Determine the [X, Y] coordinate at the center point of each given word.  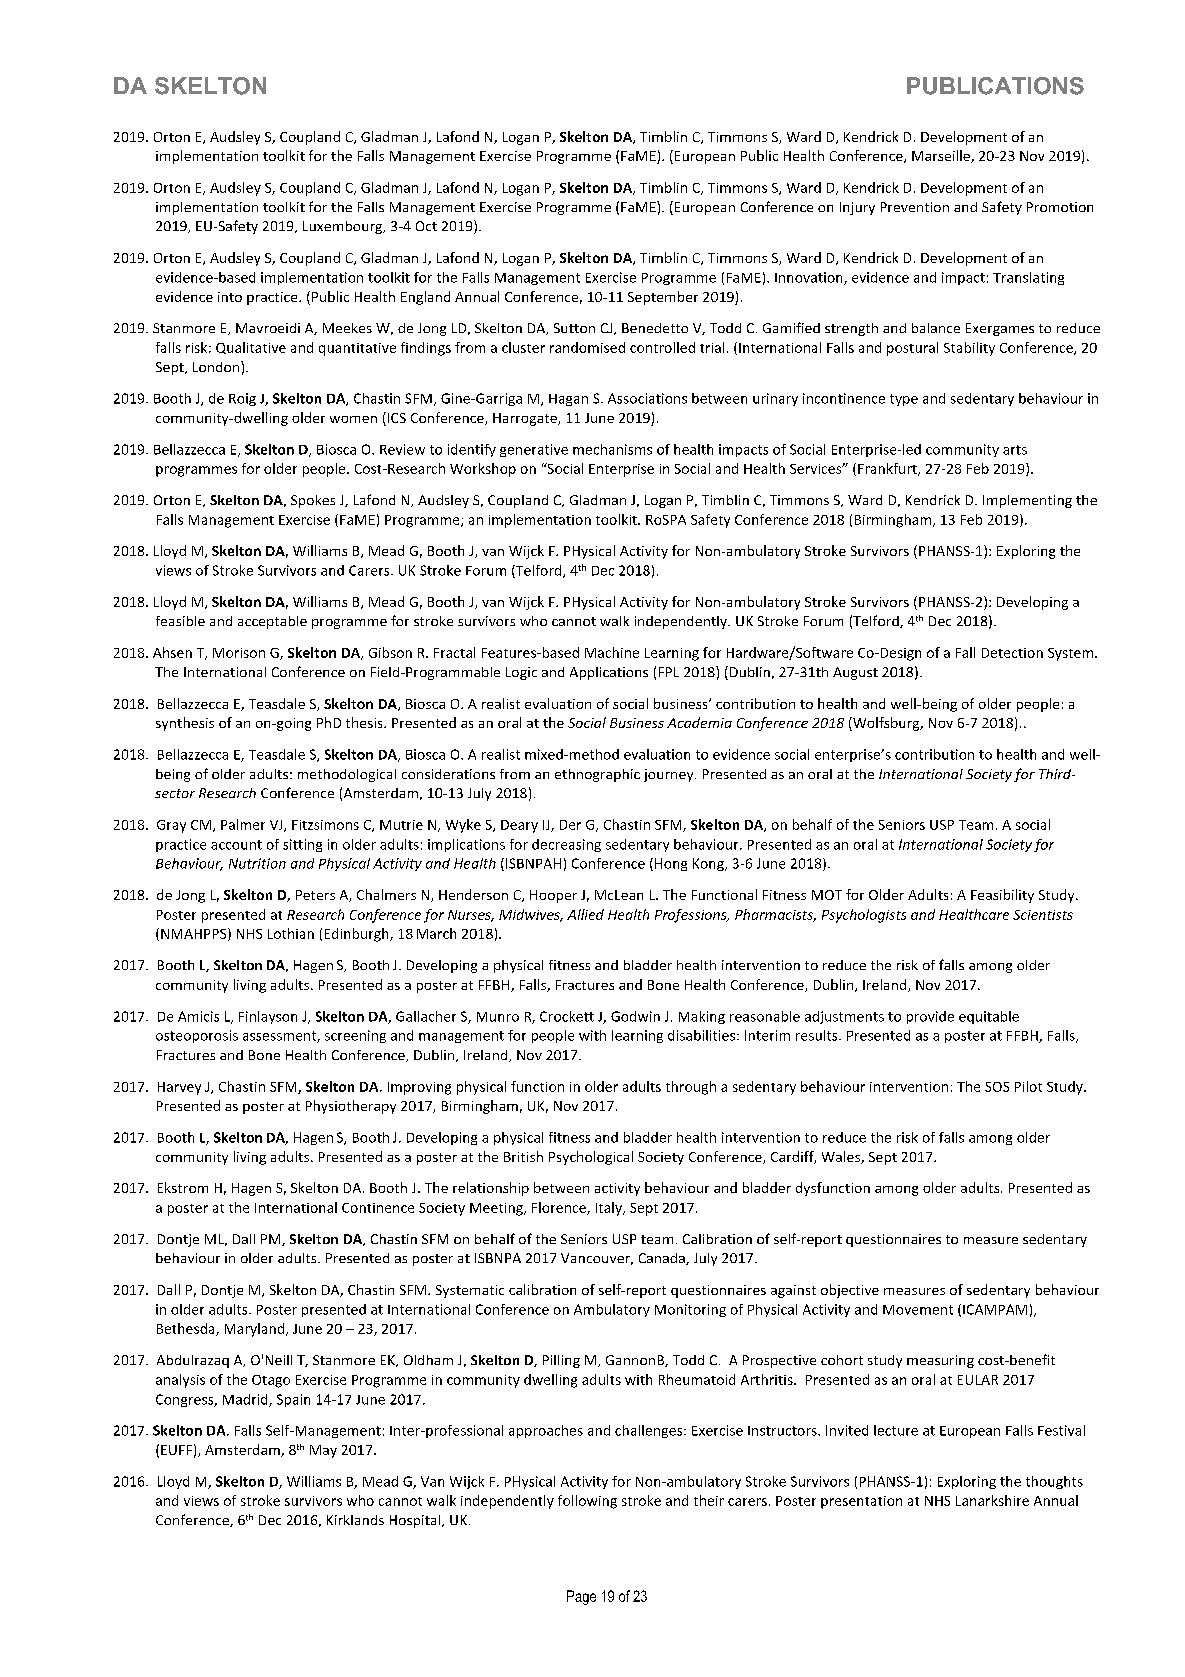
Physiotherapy [351, 1107]
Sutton [574, 328]
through [691, 1088]
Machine [612, 652]
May [323, 1451]
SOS [997, 1087]
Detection [1012, 653]
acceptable [272, 622]
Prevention [915, 207]
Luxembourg [344, 227]
